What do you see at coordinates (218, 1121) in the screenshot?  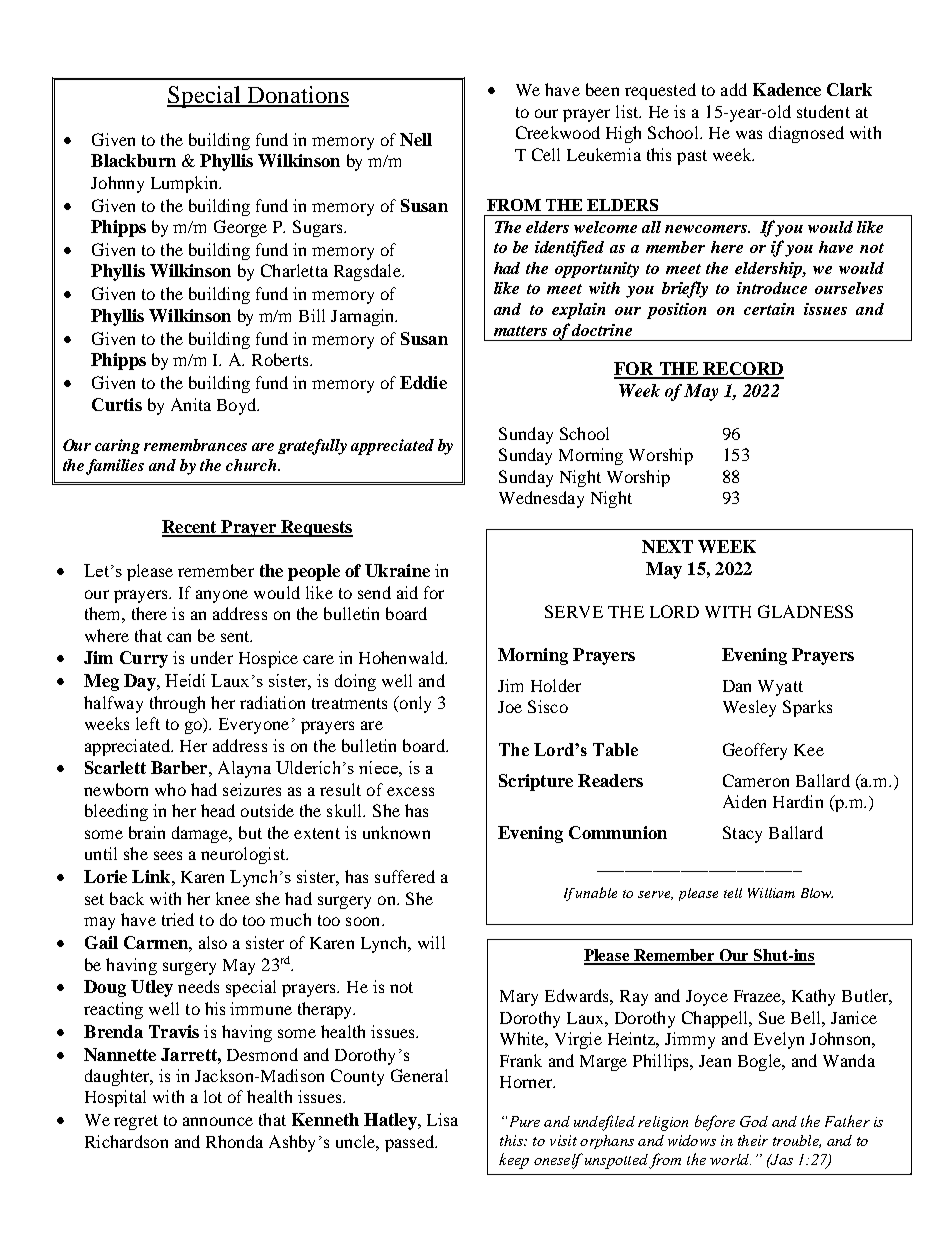 I see `announce` at bounding box center [218, 1121].
